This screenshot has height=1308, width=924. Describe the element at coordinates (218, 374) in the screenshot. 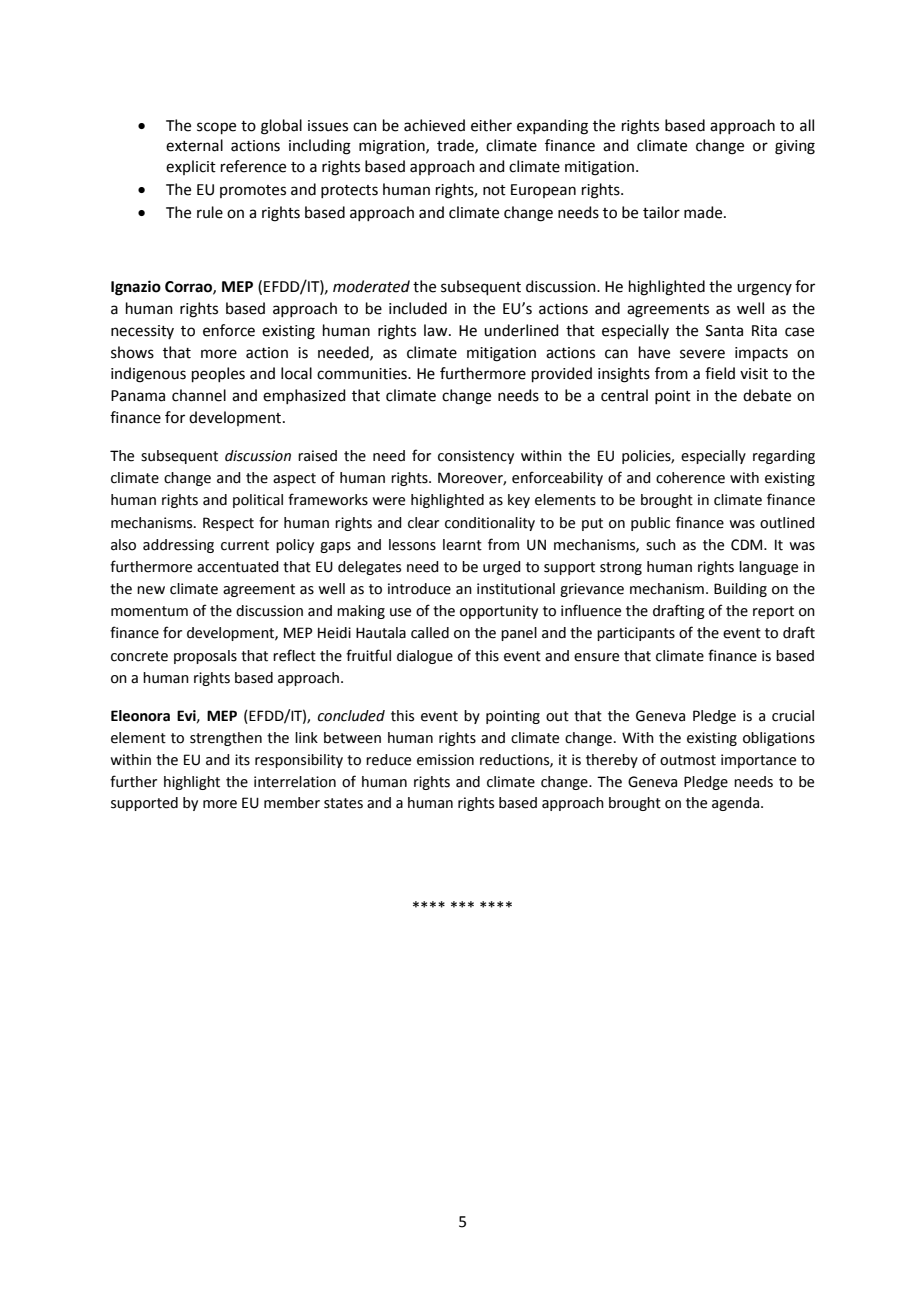

I see `peoples` at that location.
